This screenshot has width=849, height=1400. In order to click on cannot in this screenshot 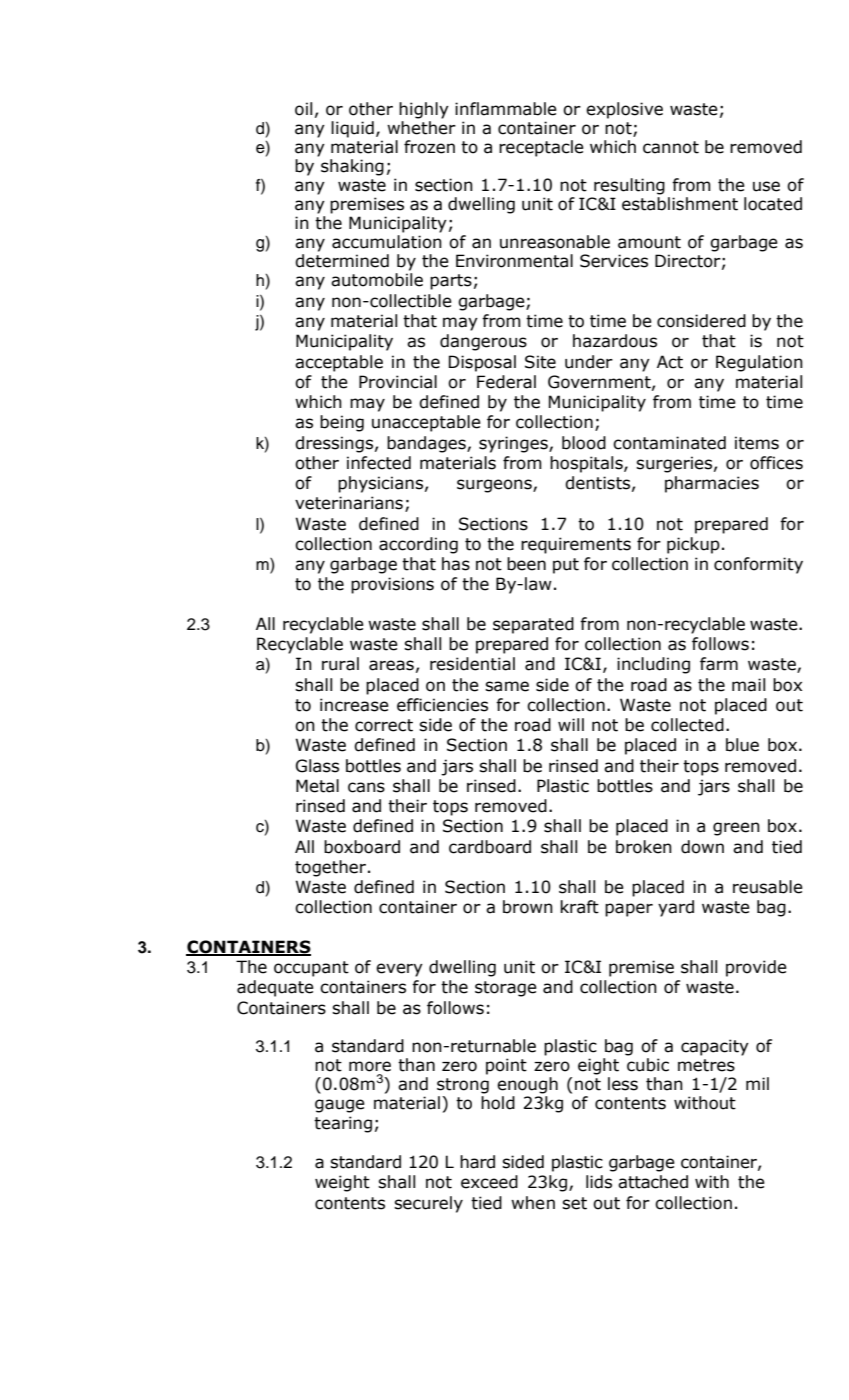, I will do `click(671, 147)`.
